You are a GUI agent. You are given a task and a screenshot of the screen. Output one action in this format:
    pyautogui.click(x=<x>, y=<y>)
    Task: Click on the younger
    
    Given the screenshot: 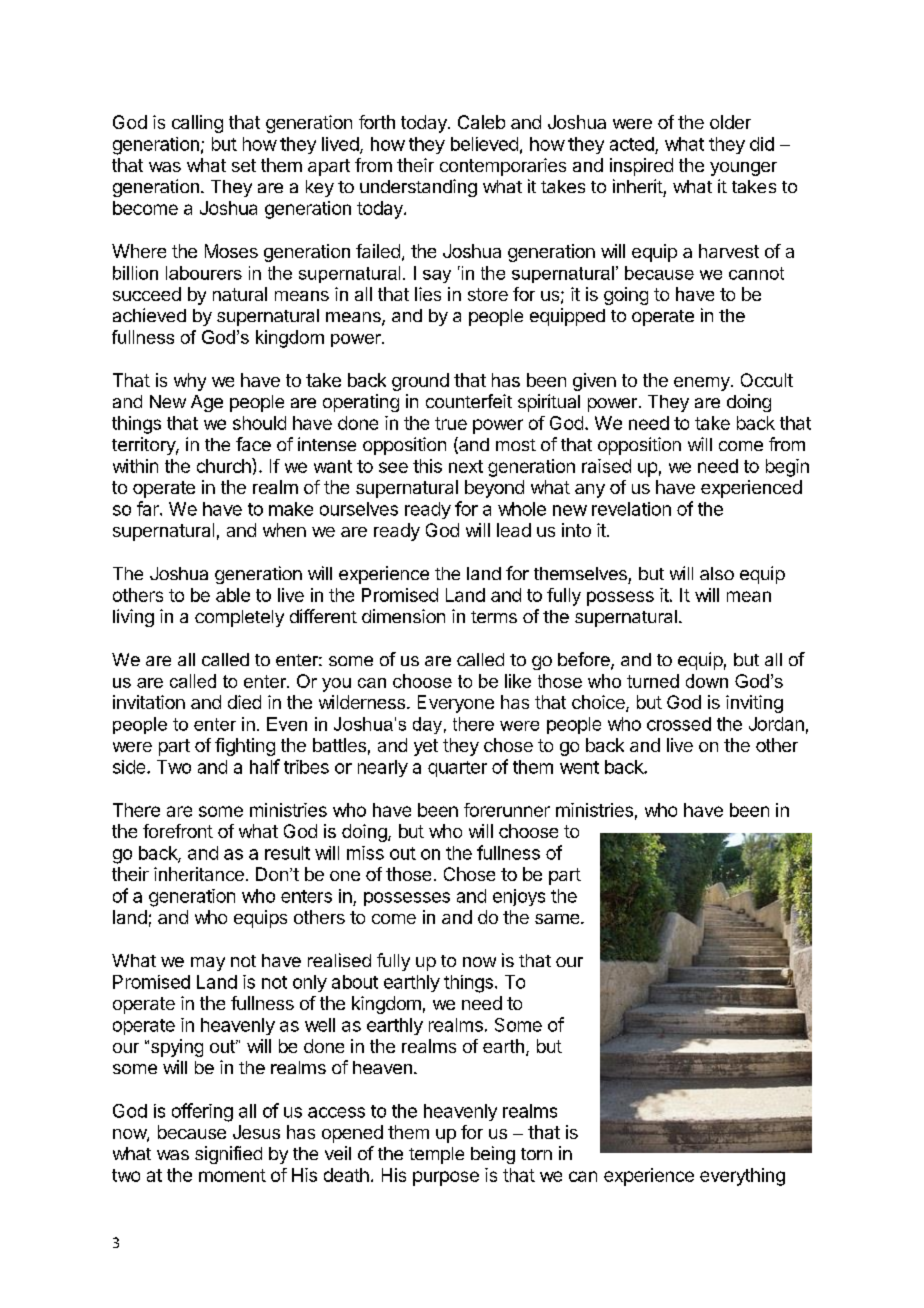 What is the action you would take?
    pyautogui.click(x=743, y=169)
